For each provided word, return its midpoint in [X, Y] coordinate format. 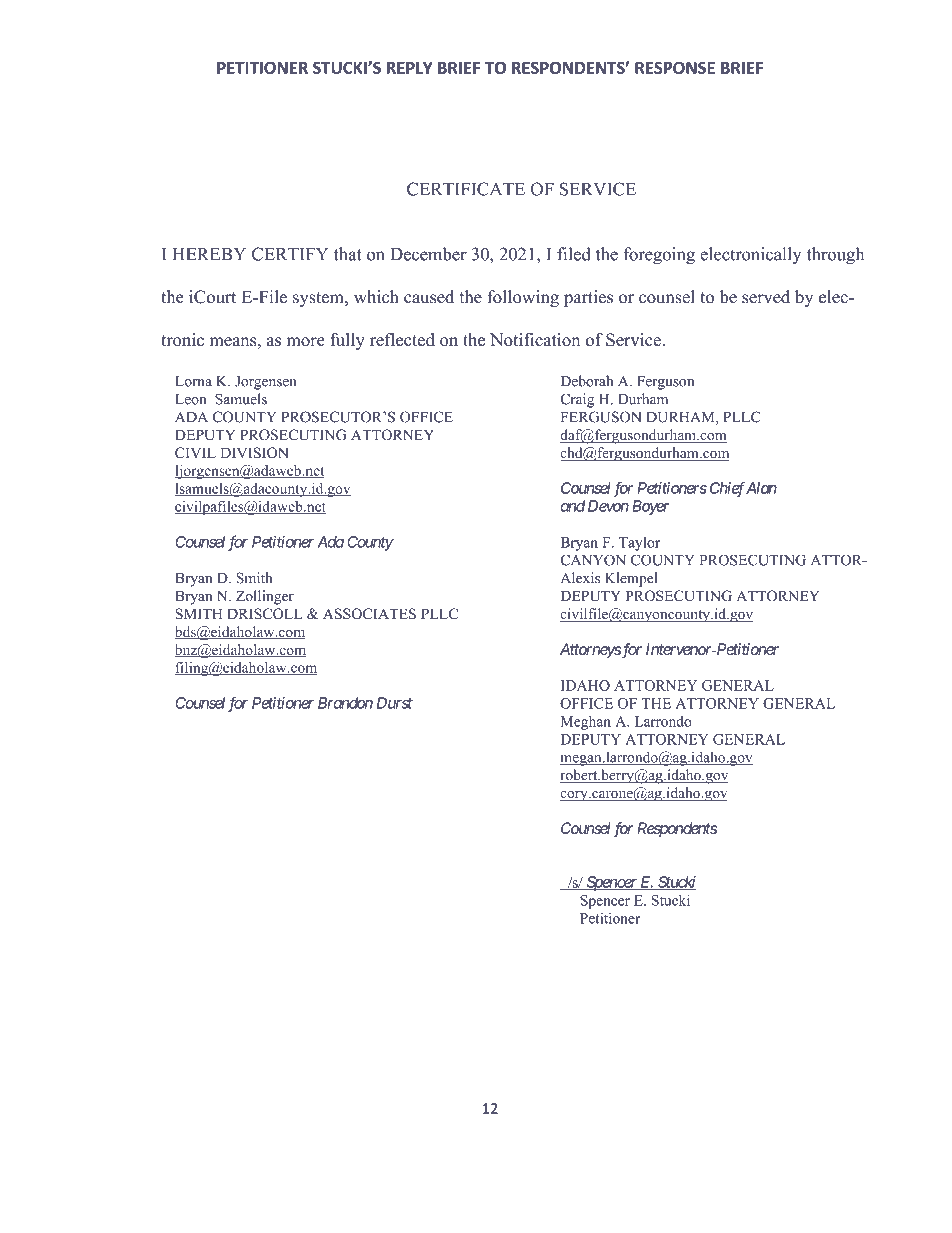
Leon [190, 399]
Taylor [639, 544]
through [835, 256]
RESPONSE [675, 68]
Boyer [650, 507]
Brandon [345, 703]
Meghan [586, 722]
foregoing [659, 256]
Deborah [587, 381]
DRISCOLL [265, 614]
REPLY [410, 68]
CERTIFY [290, 254]
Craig [577, 400]
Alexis [580, 578]
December [428, 254]
